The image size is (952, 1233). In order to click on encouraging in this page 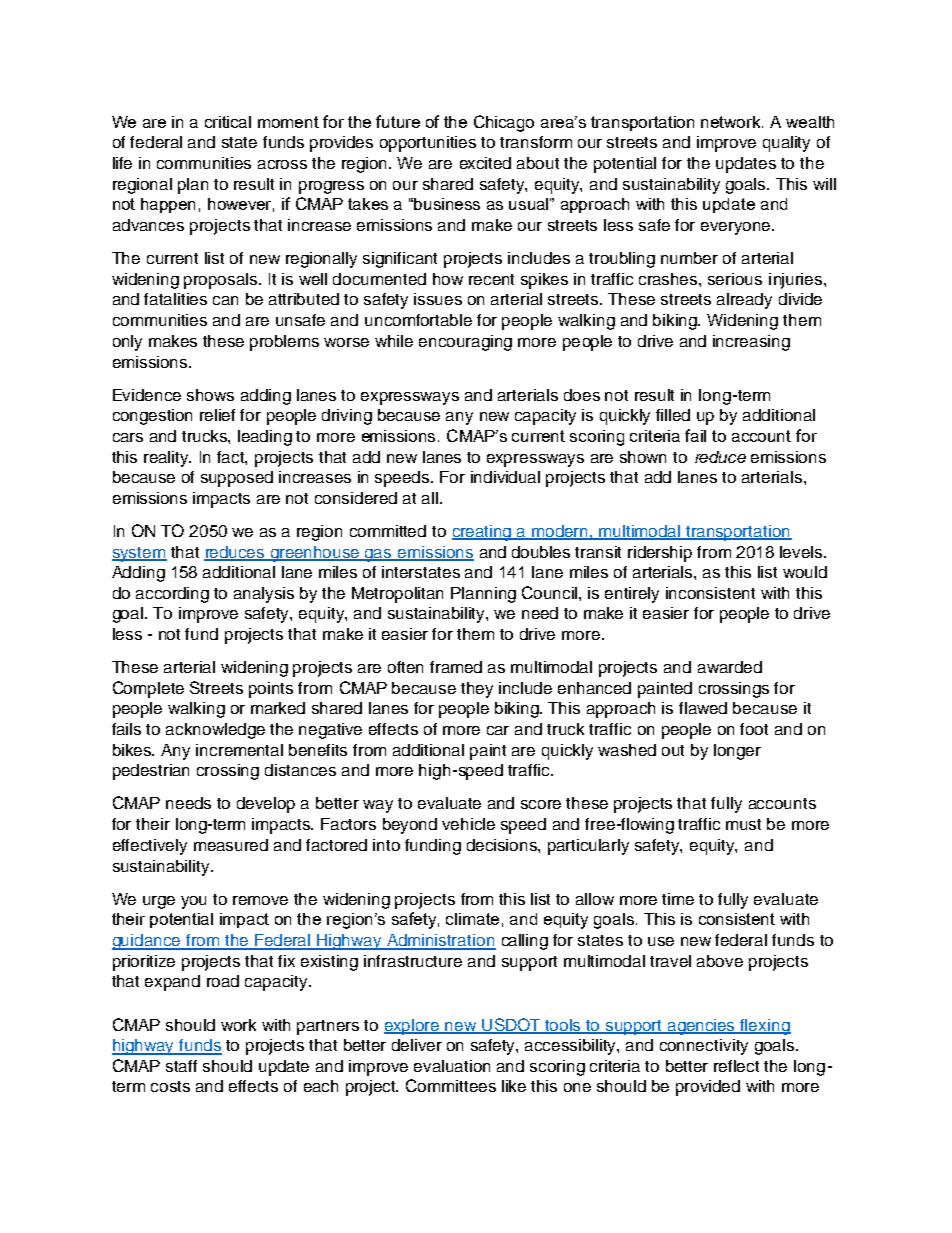, I will do `click(465, 343)`.
